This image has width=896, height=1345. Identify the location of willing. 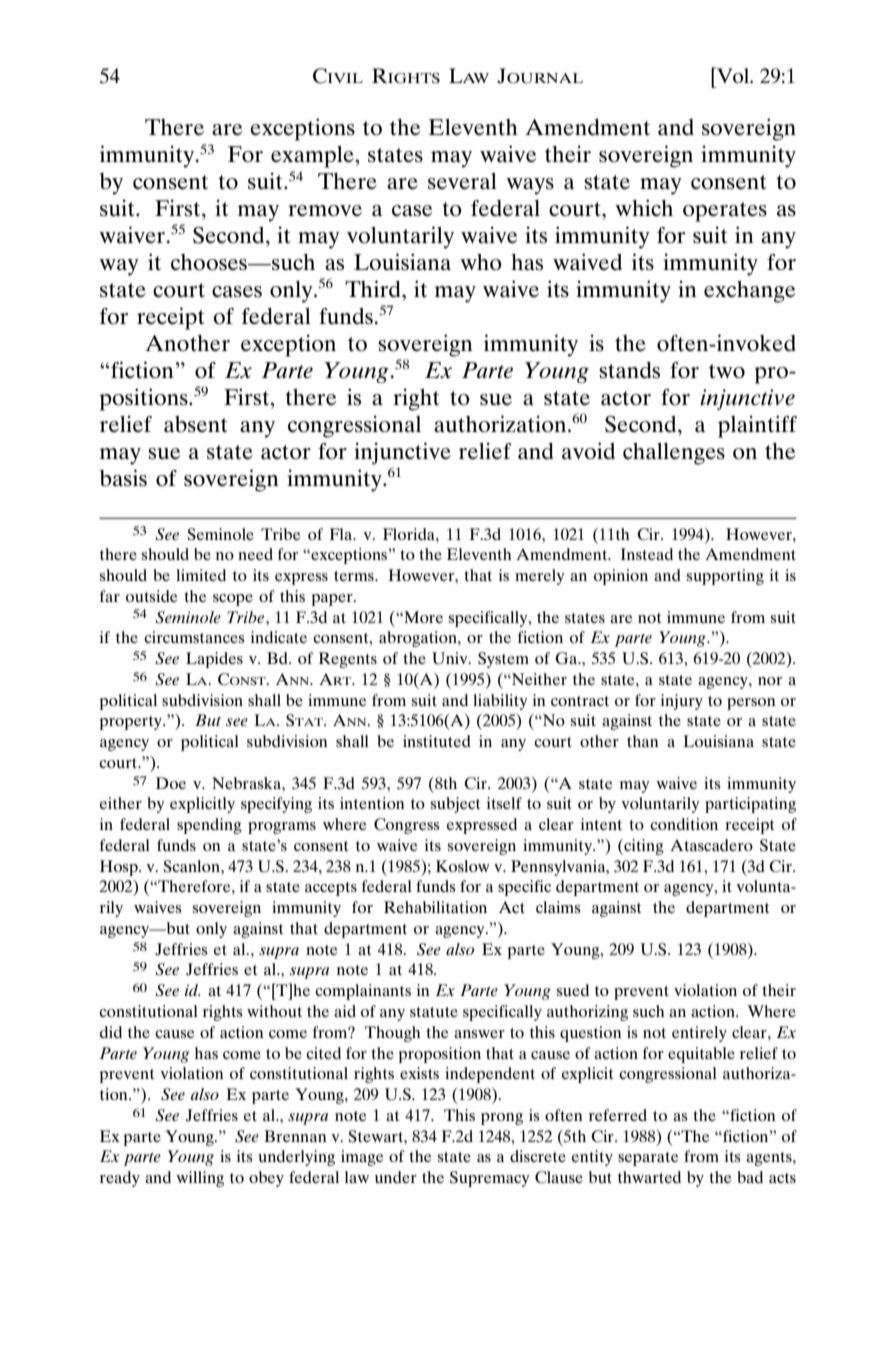
(200, 1179).
